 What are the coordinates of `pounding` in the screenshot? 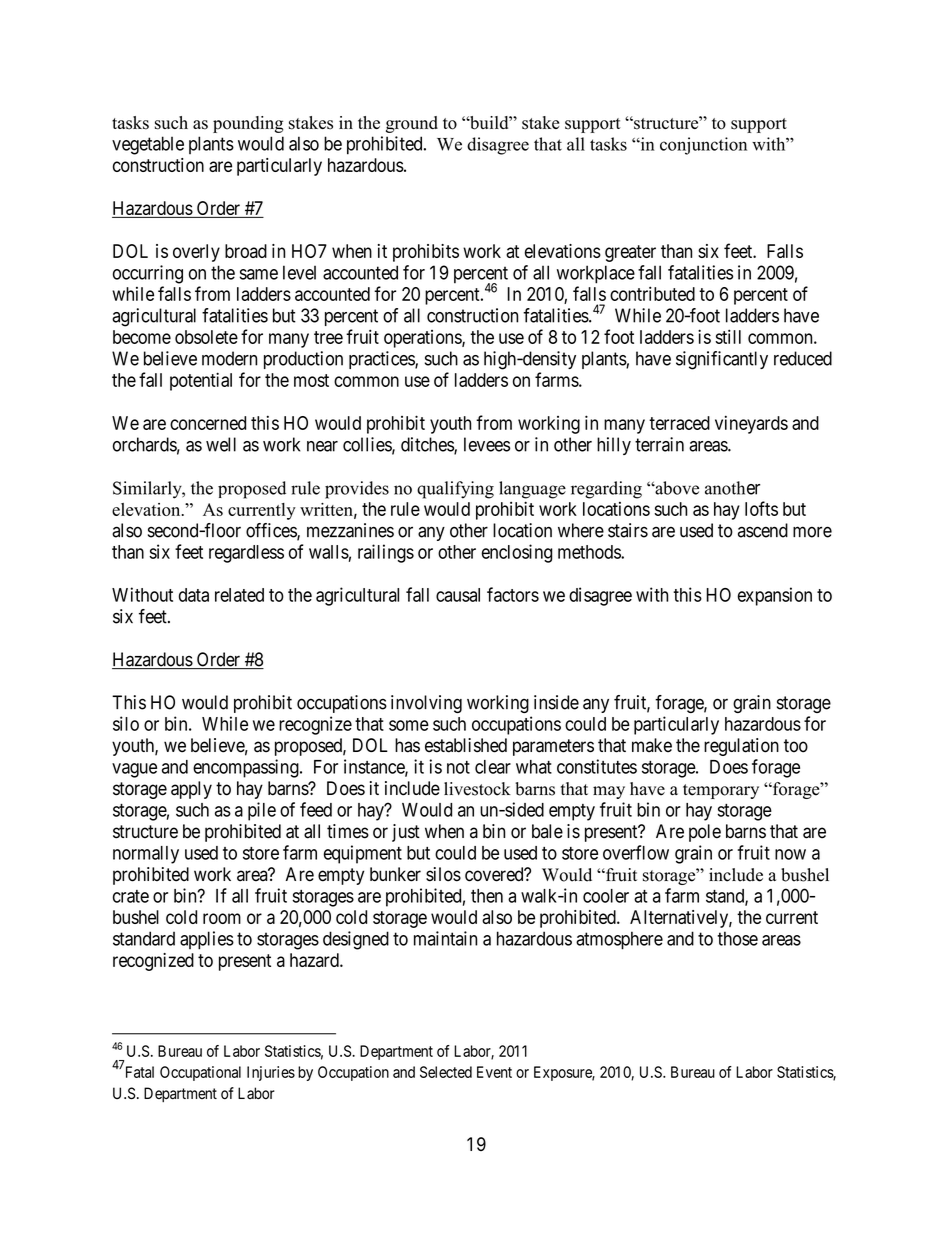 It's located at (248, 124).
